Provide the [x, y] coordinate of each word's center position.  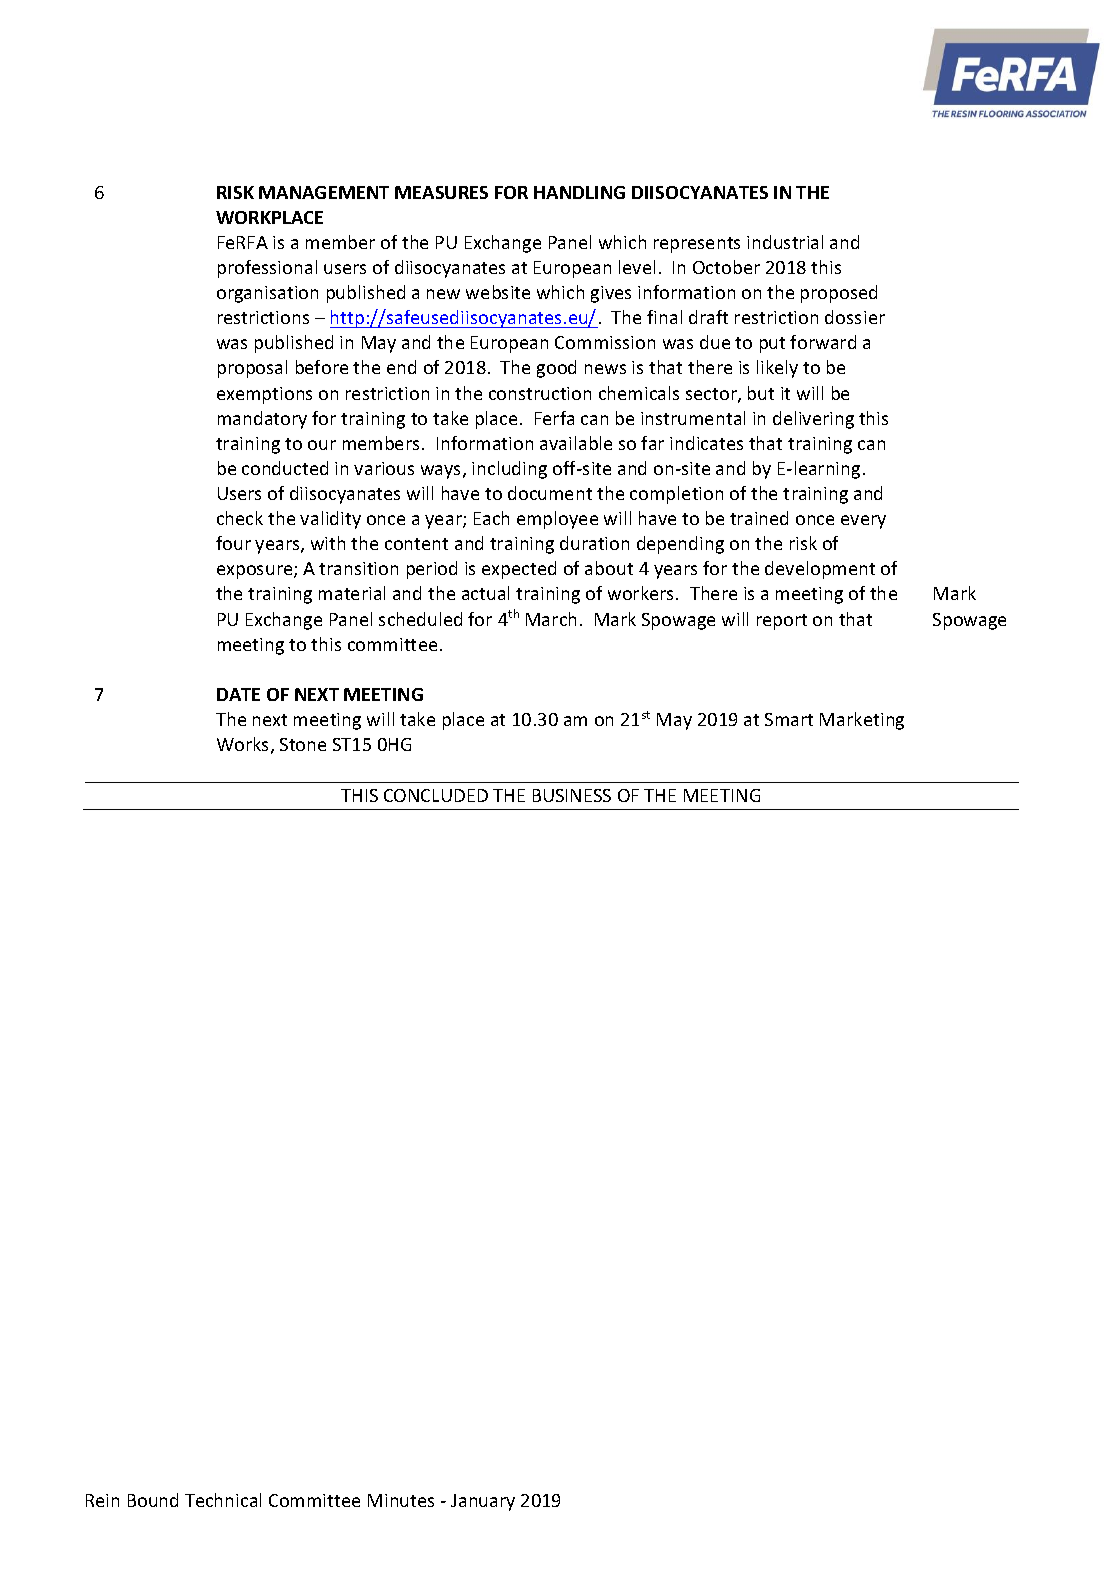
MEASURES [441, 192]
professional [267, 269]
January [483, 1502]
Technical [223, 1500]
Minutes [401, 1500]
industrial [785, 242]
